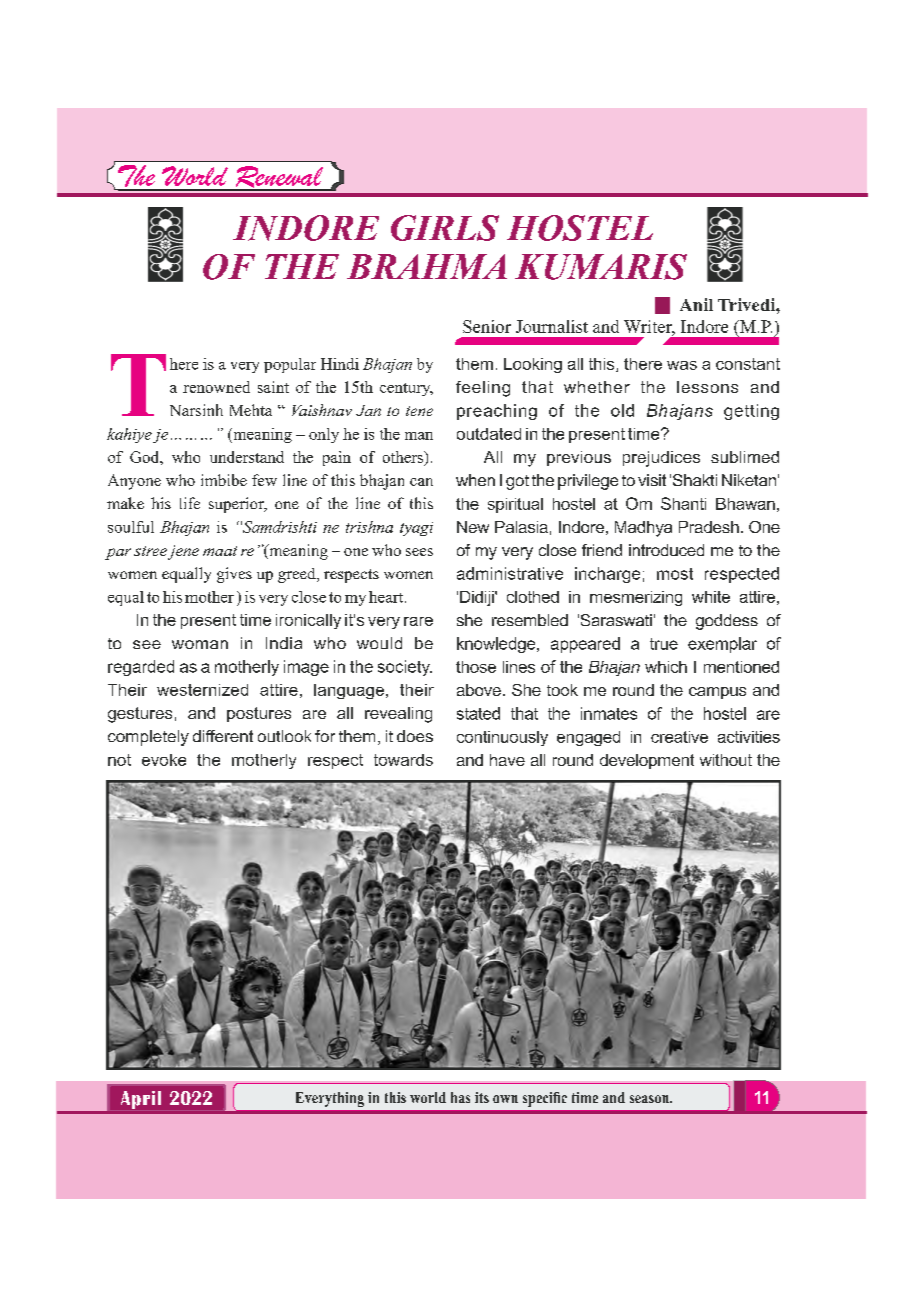 The width and height of the document is (924, 1308). I want to click on development, so click(647, 761).
